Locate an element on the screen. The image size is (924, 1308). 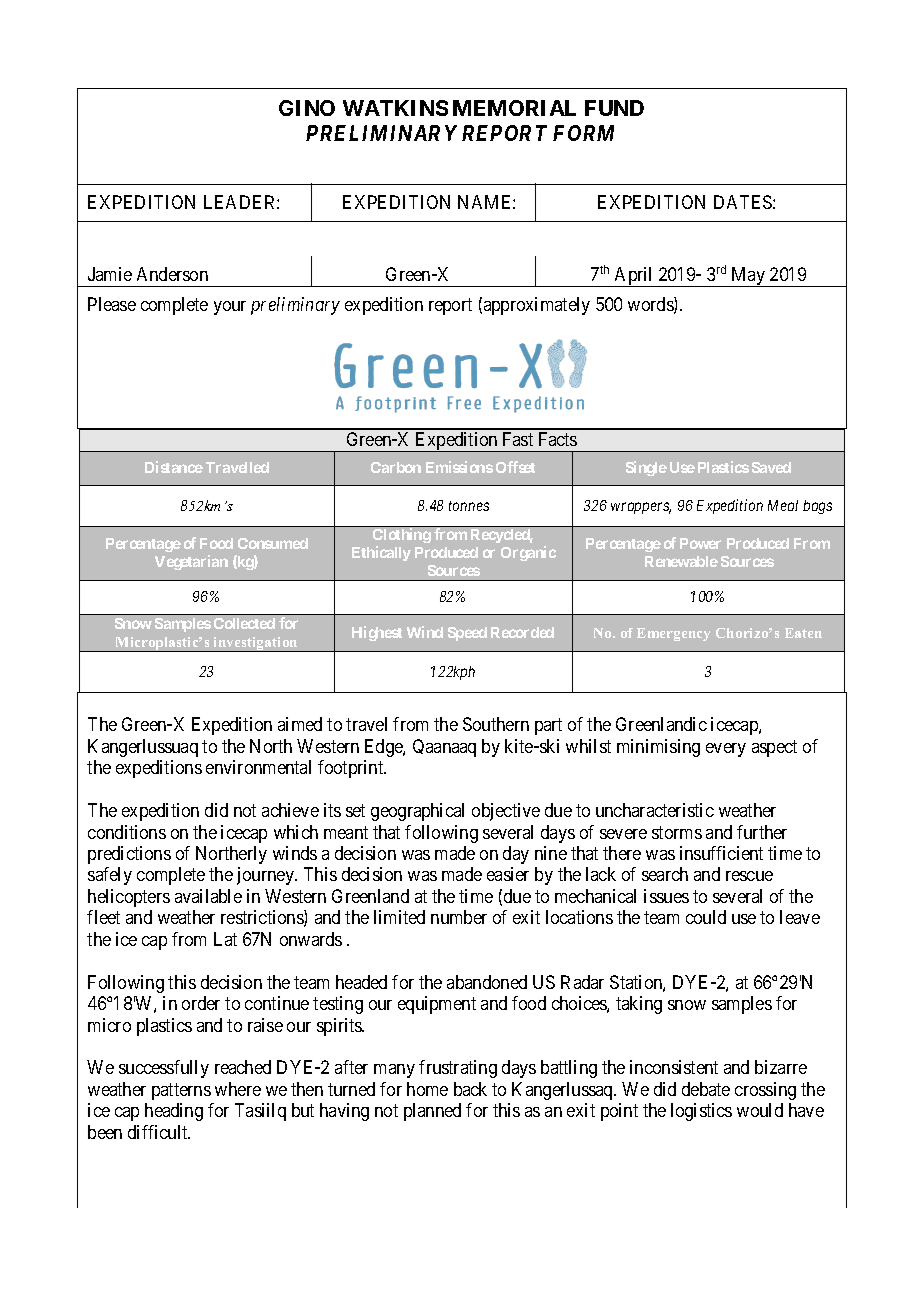
Collected is located at coordinates (244, 623).
